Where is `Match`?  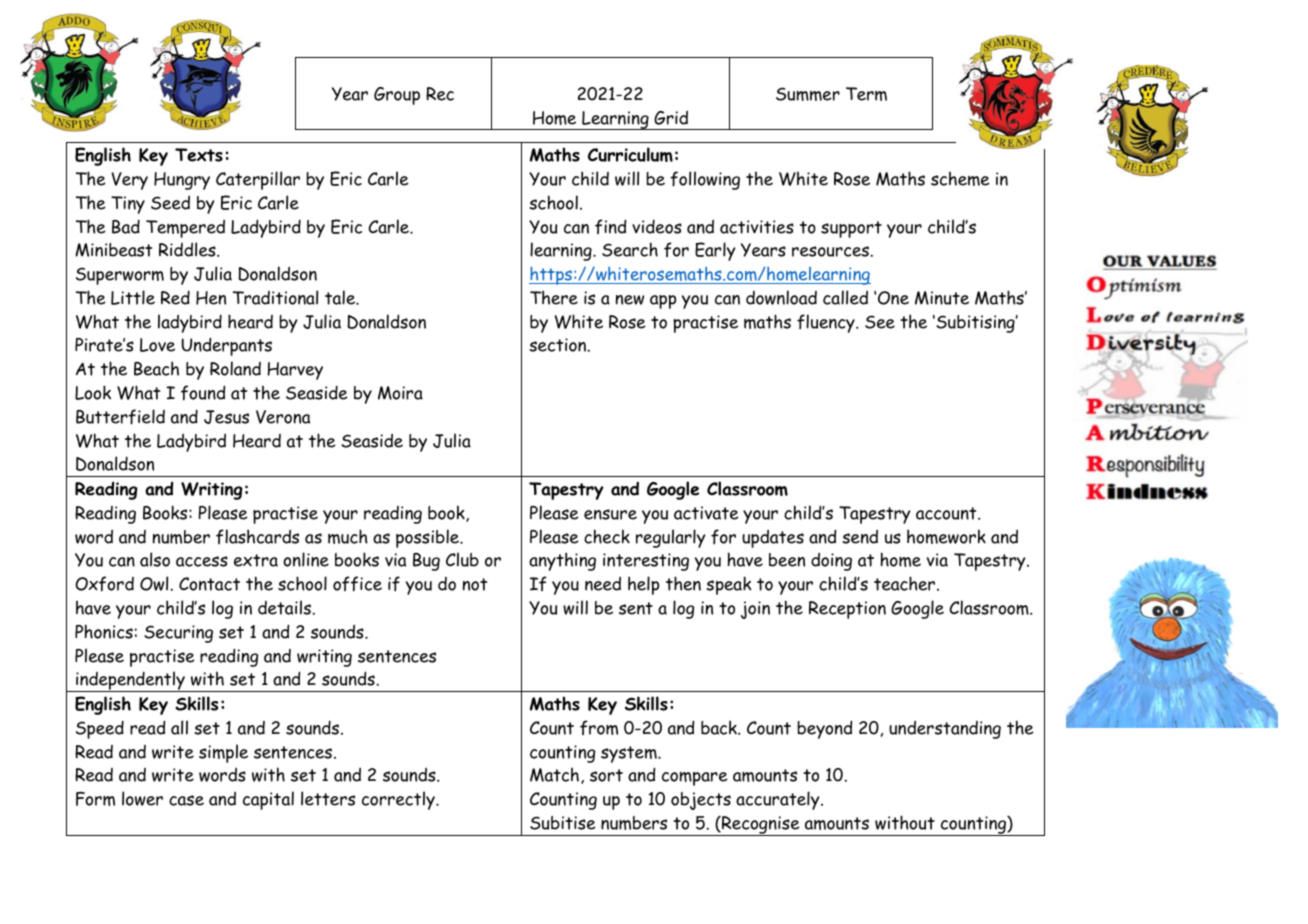 Match is located at coordinates (554, 774).
